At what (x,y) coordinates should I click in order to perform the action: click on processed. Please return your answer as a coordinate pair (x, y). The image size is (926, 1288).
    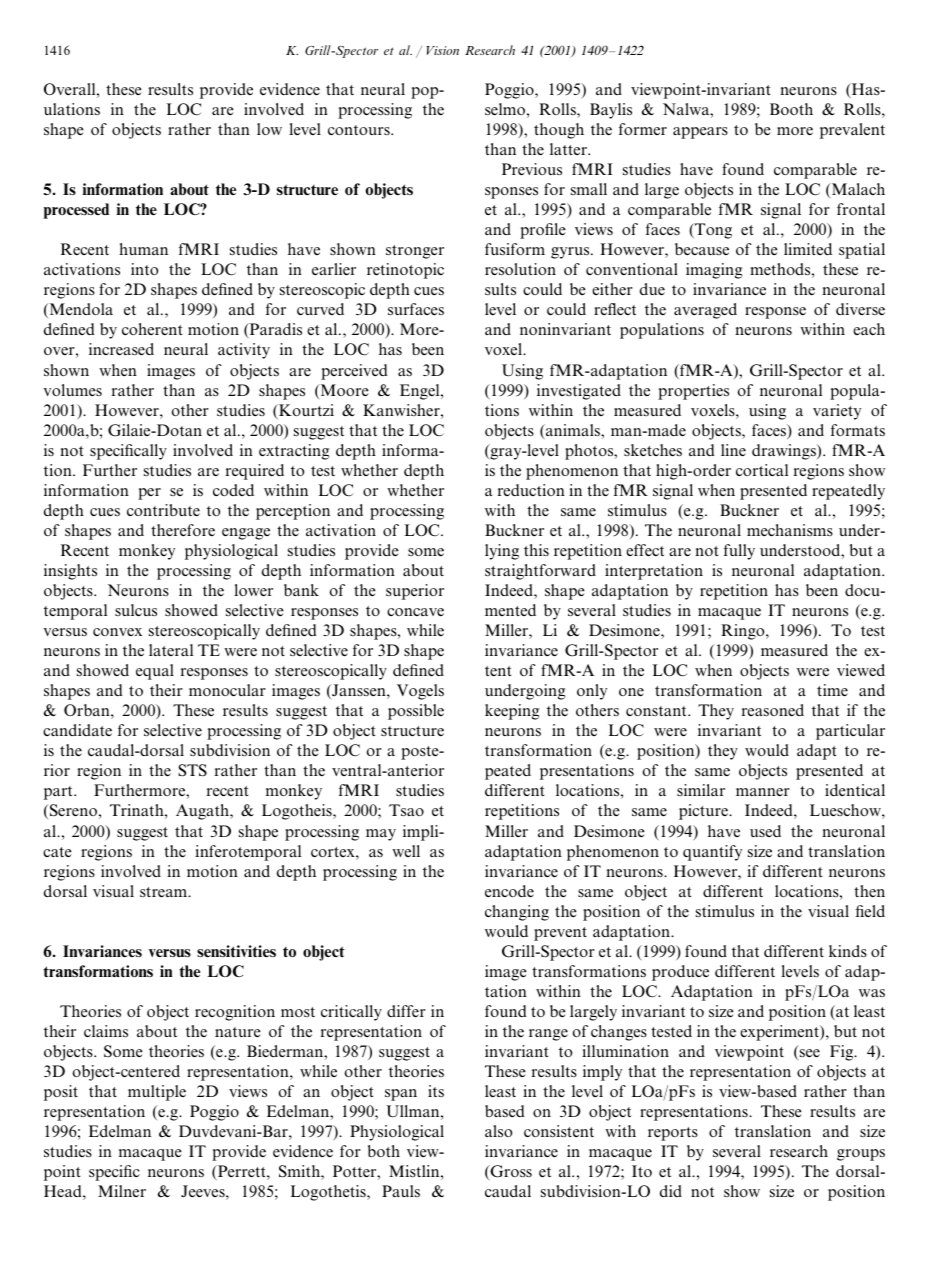
    Looking at the image, I should click on (76, 211).
